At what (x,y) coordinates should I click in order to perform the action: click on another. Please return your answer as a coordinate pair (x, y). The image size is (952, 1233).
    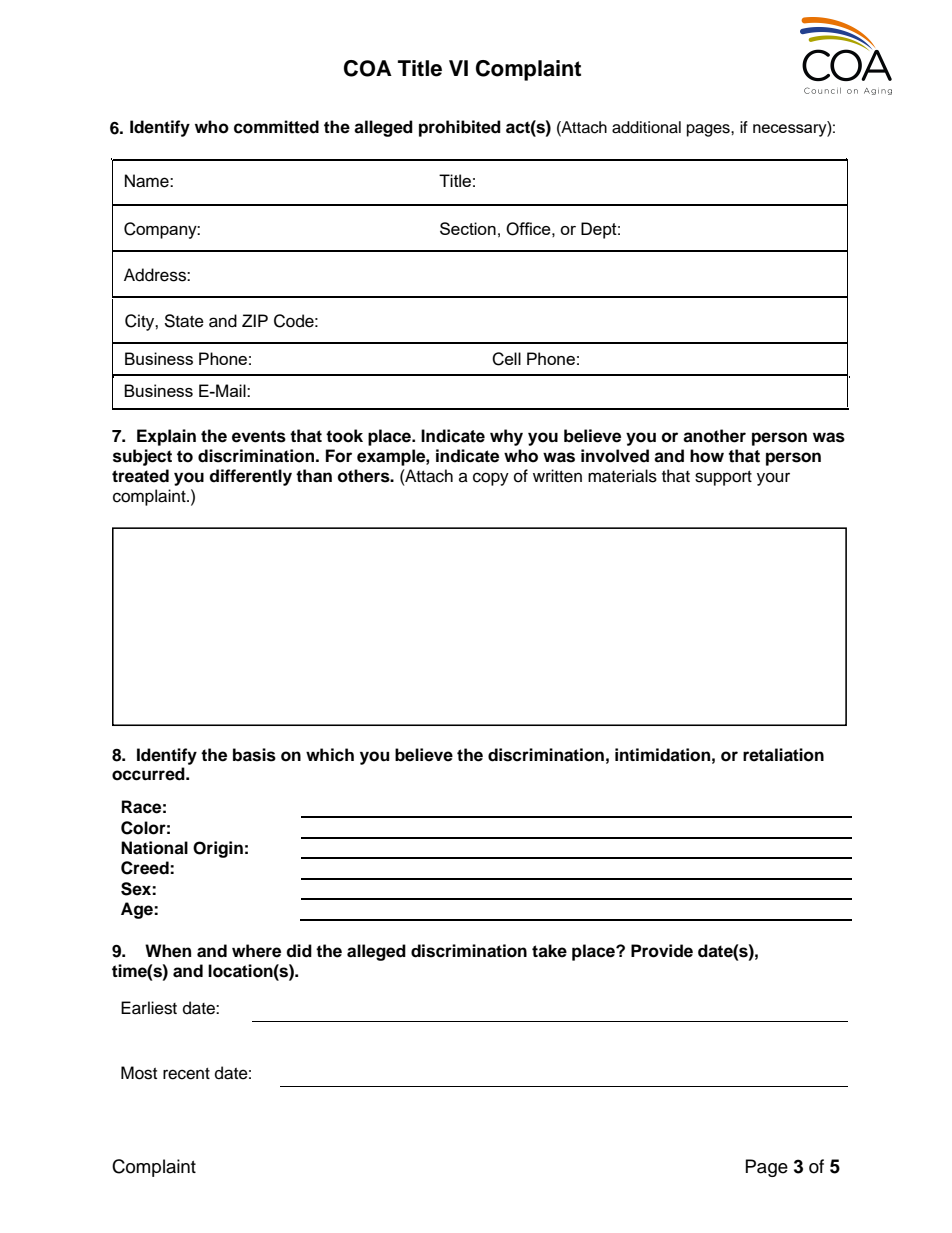
    Looking at the image, I should click on (714, 436).
